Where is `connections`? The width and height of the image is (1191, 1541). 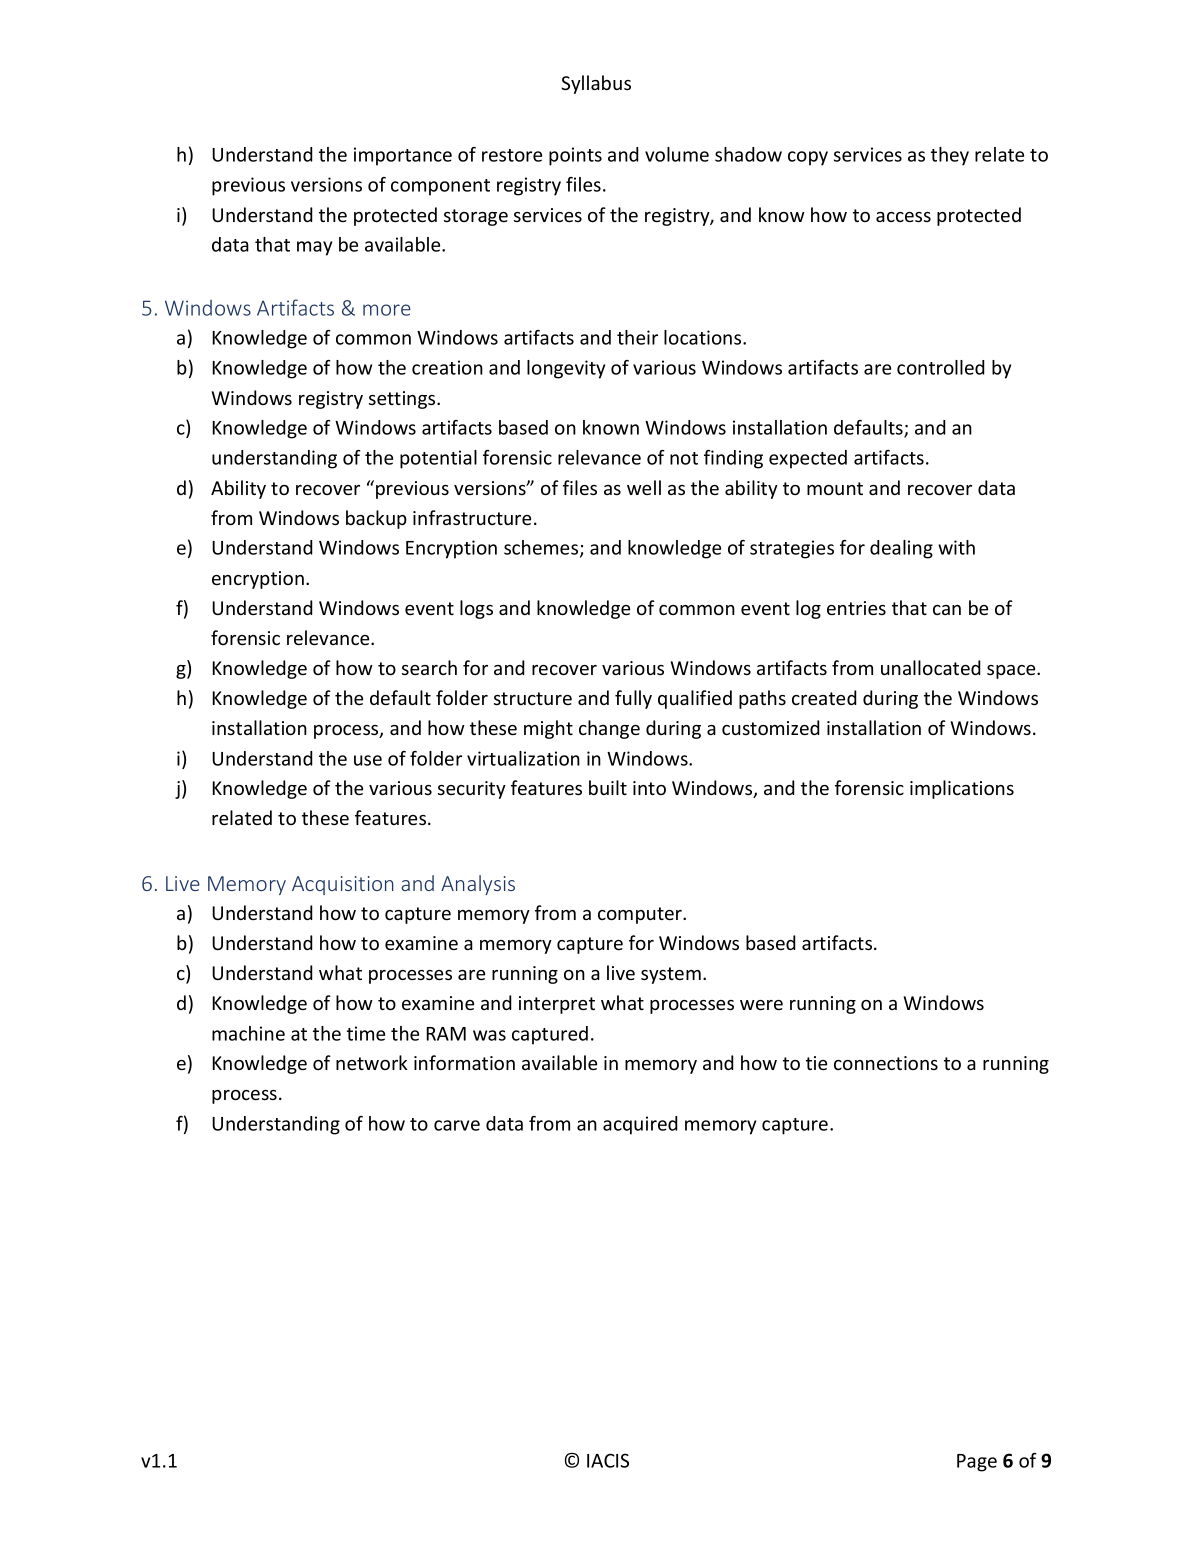 connections is located at coordinates (886, 1063).
